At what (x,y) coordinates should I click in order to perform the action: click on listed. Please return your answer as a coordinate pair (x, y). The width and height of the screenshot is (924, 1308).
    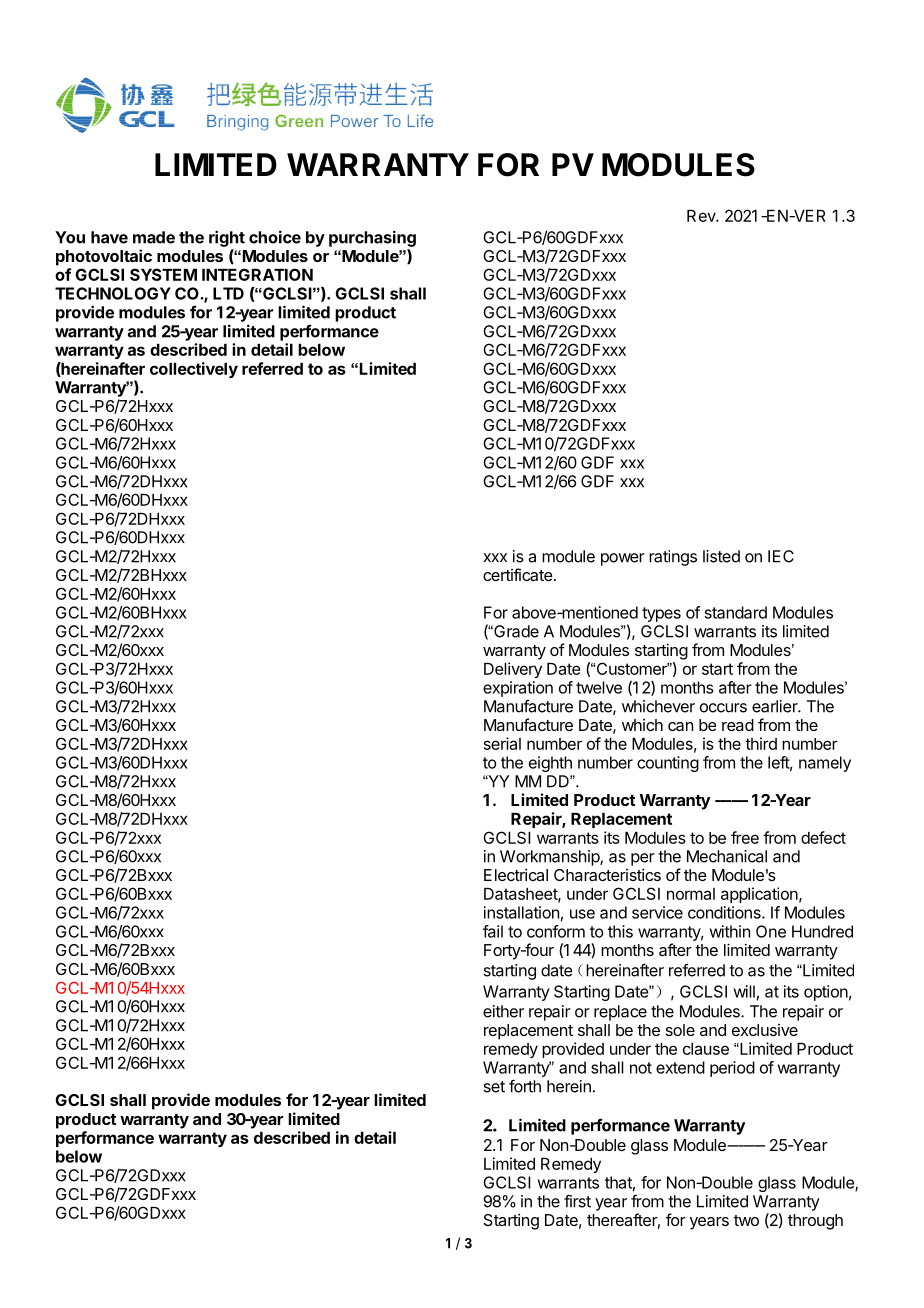
    Looking at the image, I should click on (721, 556).
